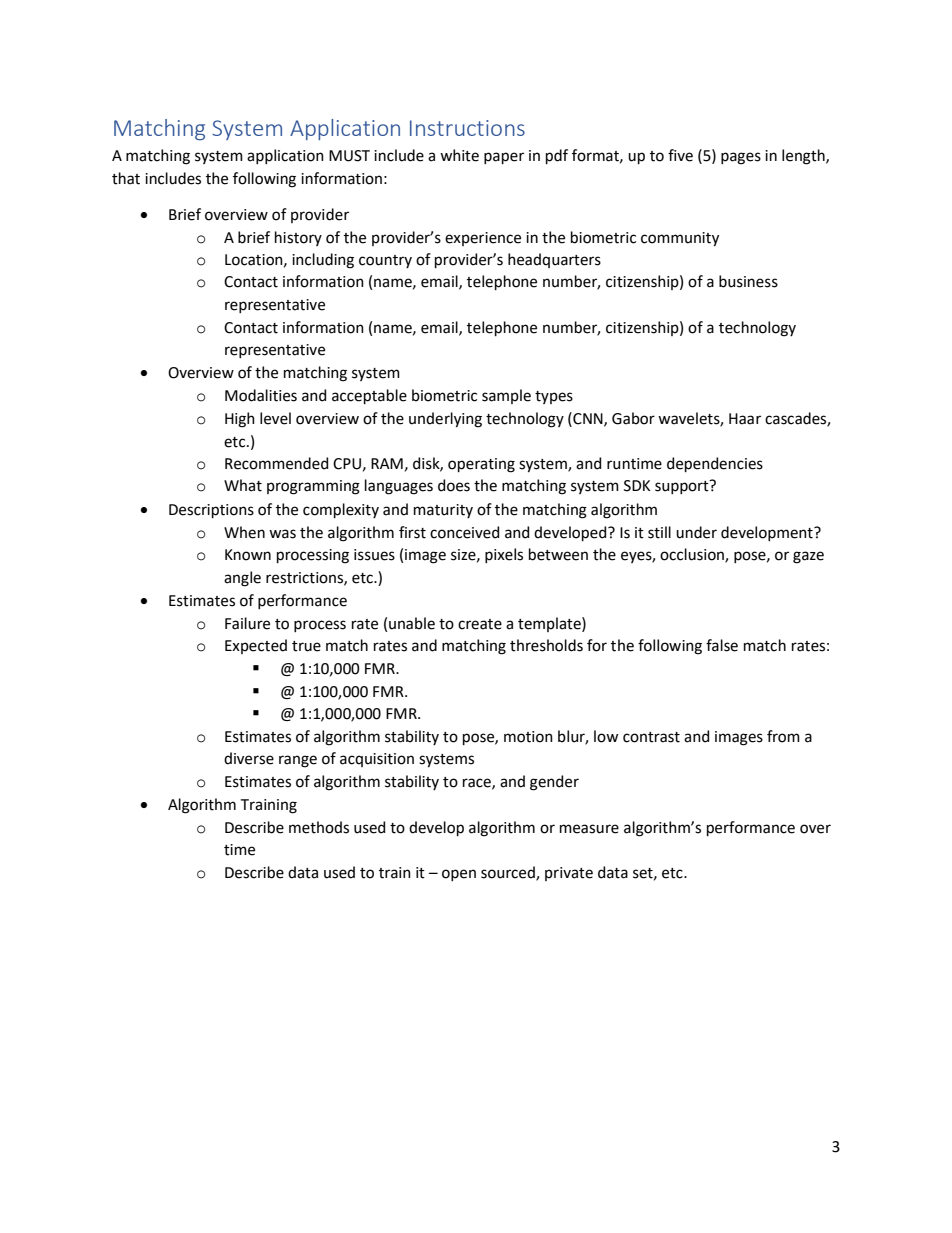 The image size is (952, 1233). I want to click on methods, so click(319, 827).
